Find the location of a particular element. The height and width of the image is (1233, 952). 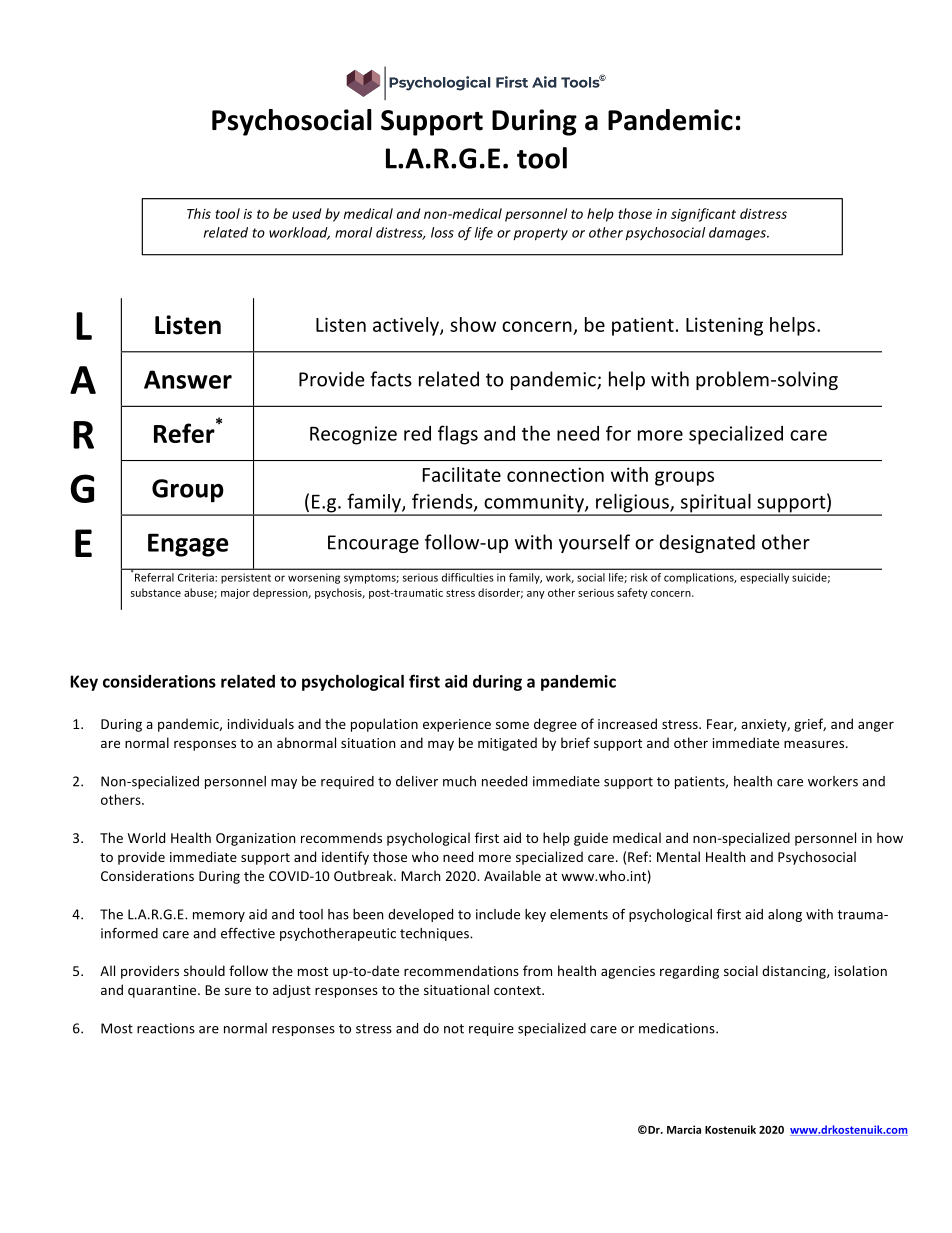

damages is located at coordinates (738, 234).
